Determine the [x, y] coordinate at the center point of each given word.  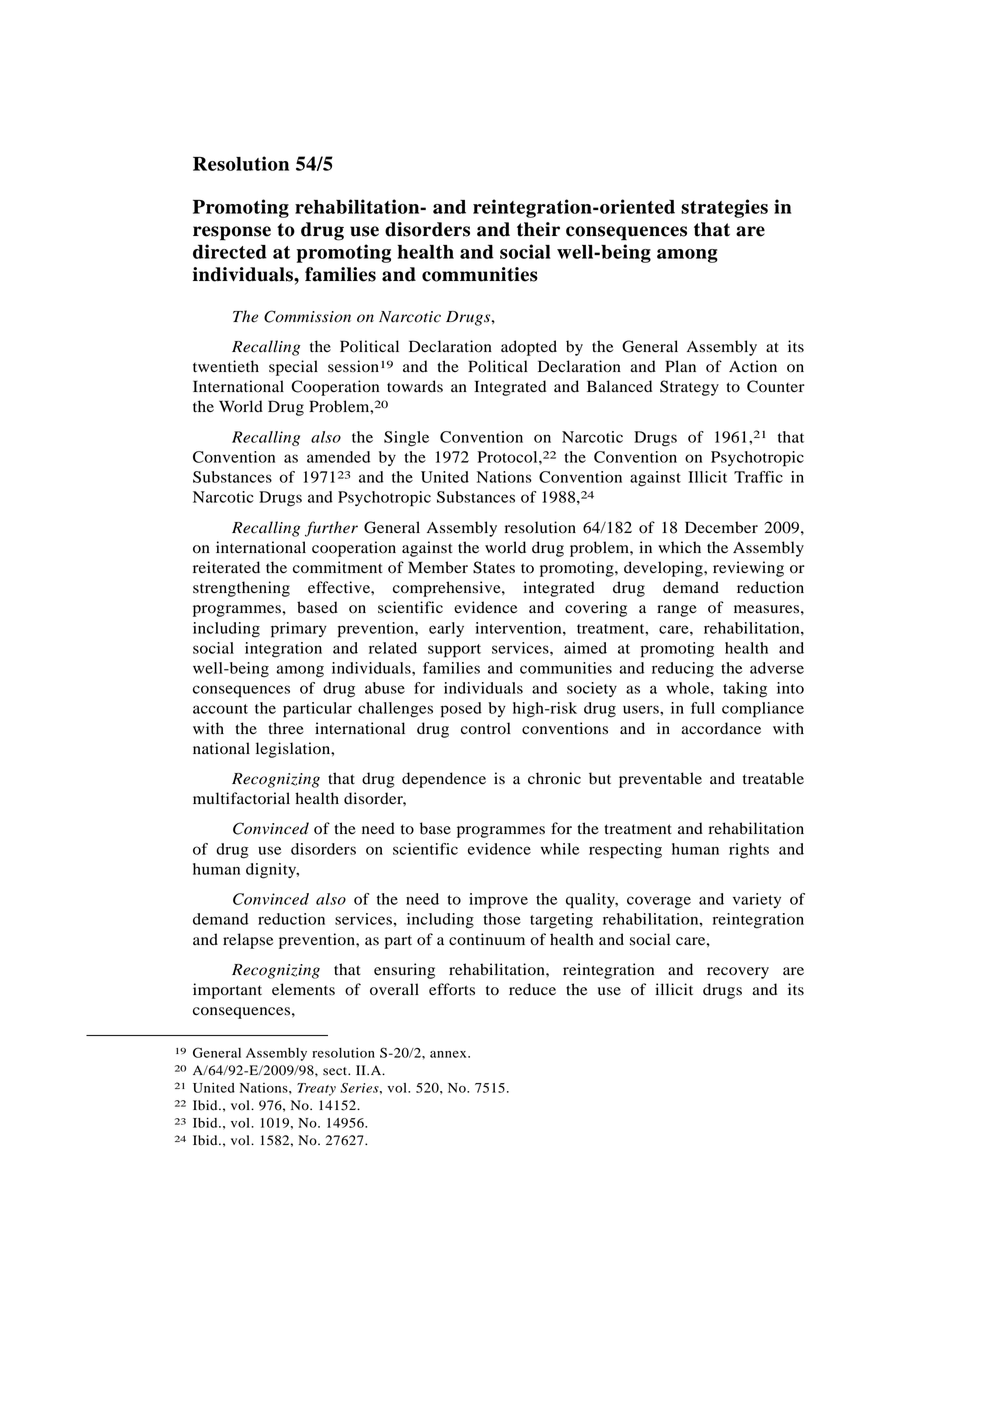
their [538, 229]
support [454, 651]
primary [299, 630]
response [232, 233]
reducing [683, 670]
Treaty [316, 1089]
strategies [724, 208]
